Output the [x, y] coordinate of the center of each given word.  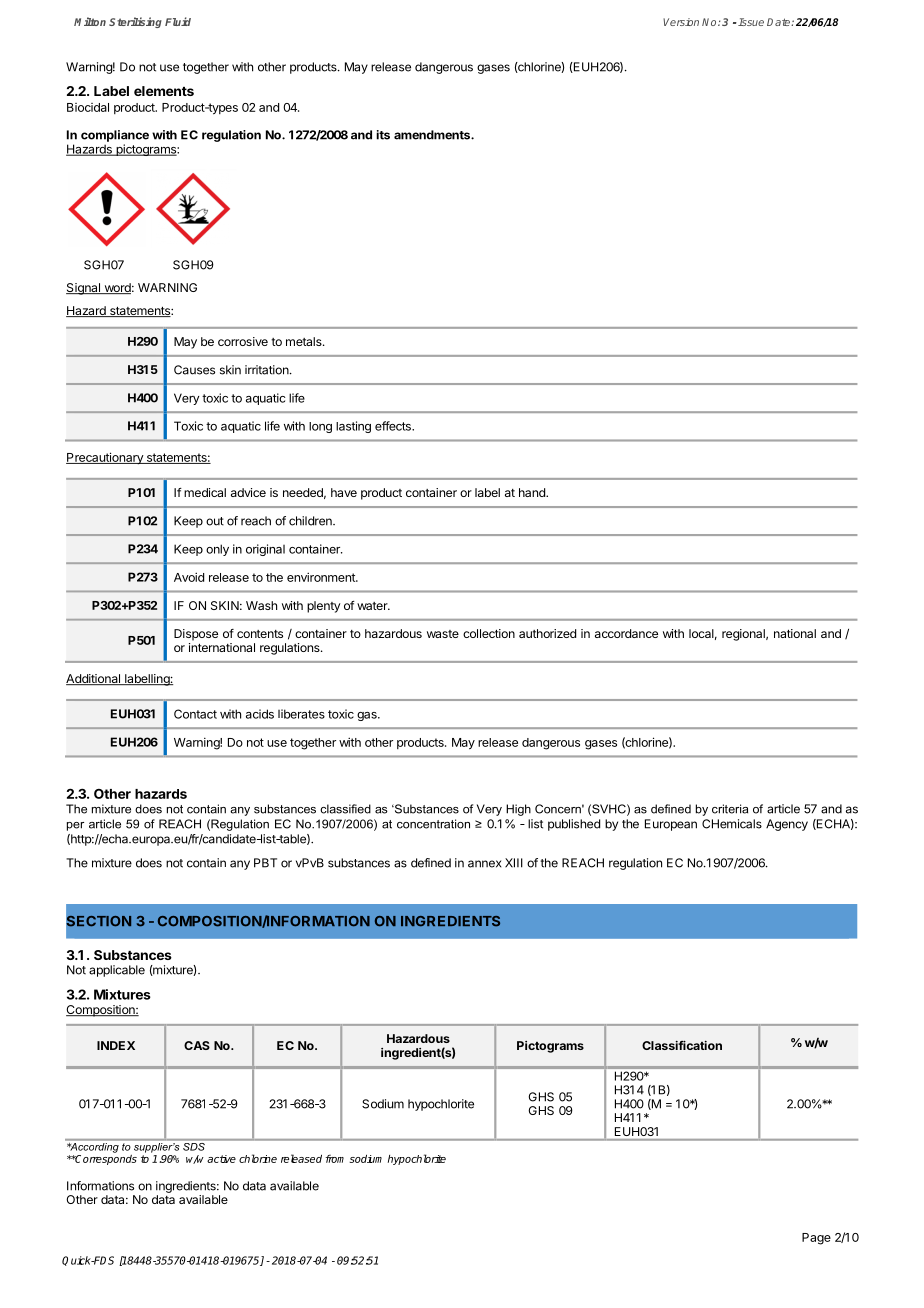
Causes [194, 370]
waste [443, 634]
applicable [117, 971]
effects [394, 426]
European [671, 825]
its [383, 135]
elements [164, 91]
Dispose [196, 635]
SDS [194, 1145]
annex [484, 864]
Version [681, 22]
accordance [626, 633]
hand [533, 492]
